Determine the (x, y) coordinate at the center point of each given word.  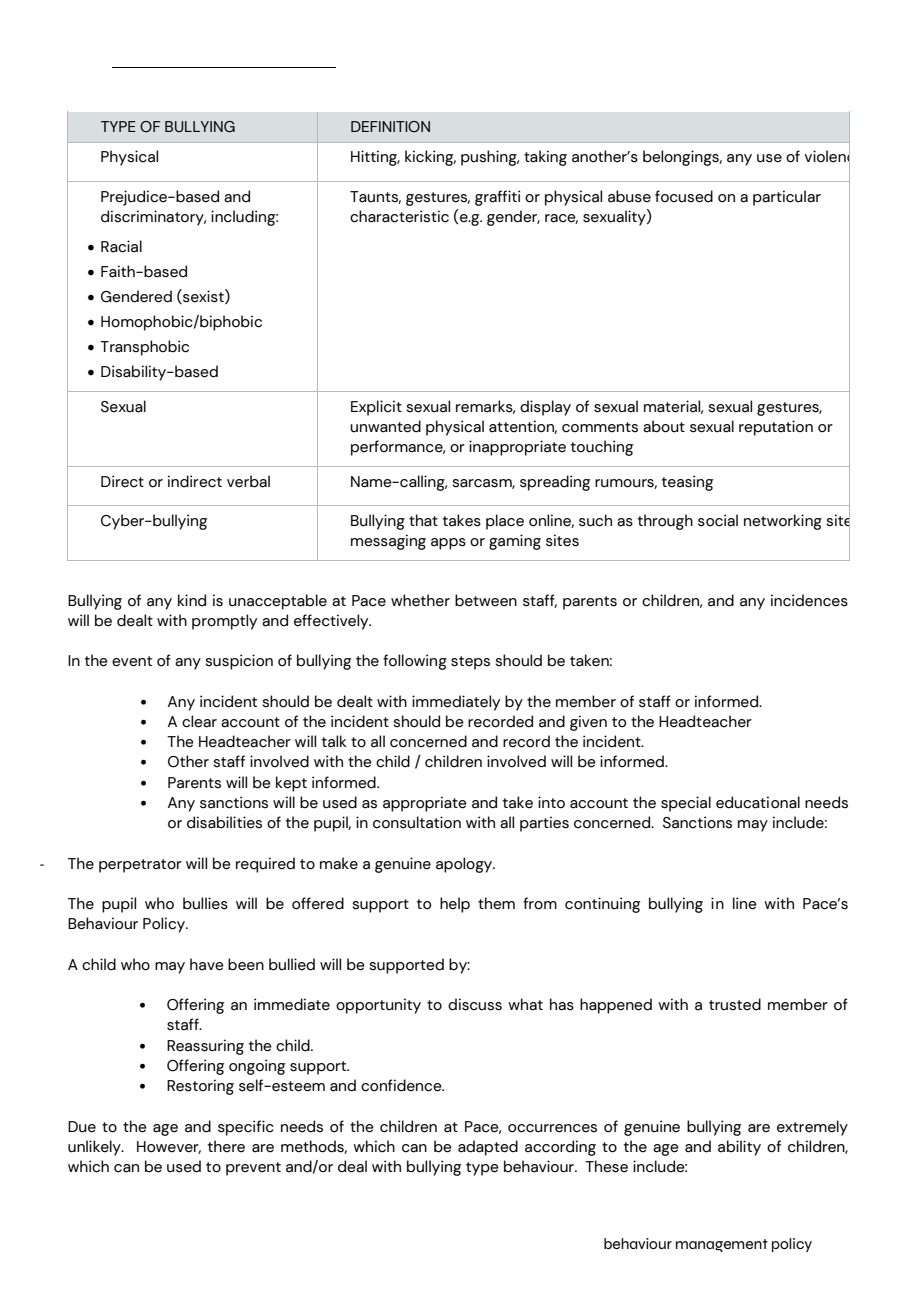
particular (787, 198)
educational (758, 802)
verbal (248, 481)
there (226, 1146)
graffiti (497, 198)
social (718, 520)
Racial (121, 246)
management (722, 1245)
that (423, 520)
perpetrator (140, 866)
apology (465, 865)
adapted (488, 1148)
